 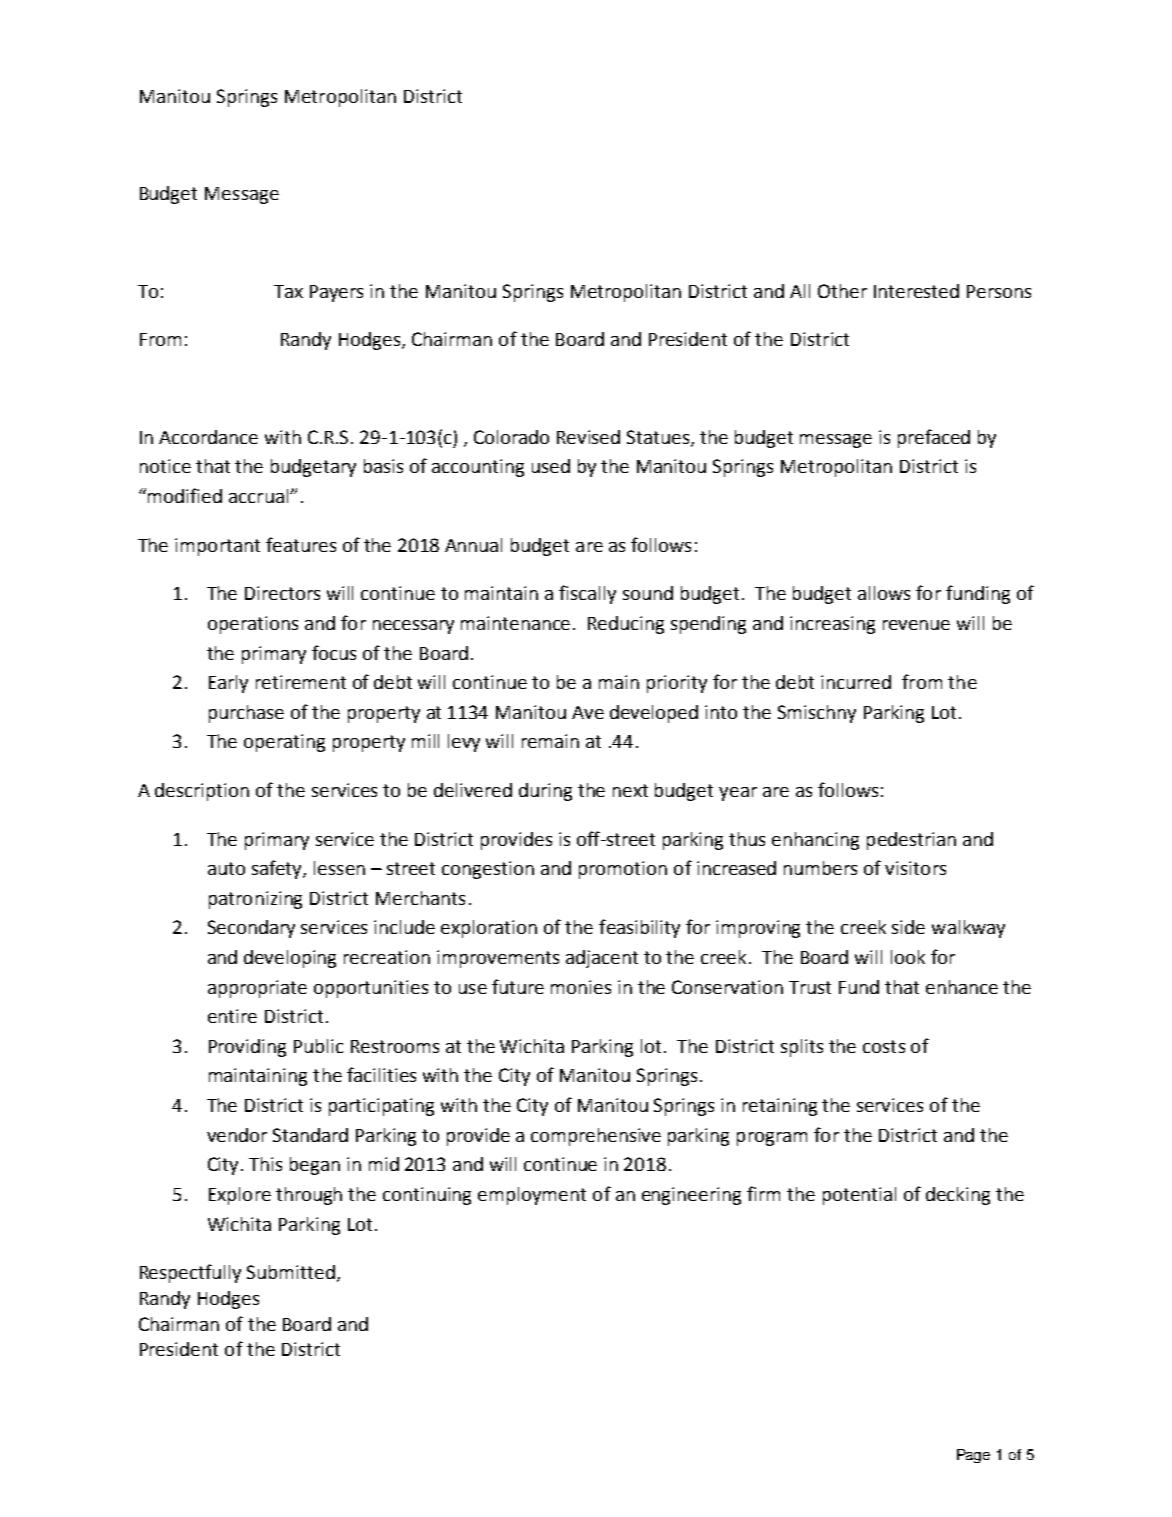 What do you see at coordinates (291, 1272) in the image?
I see `Submitted` at bounding box center [291, 1272].
